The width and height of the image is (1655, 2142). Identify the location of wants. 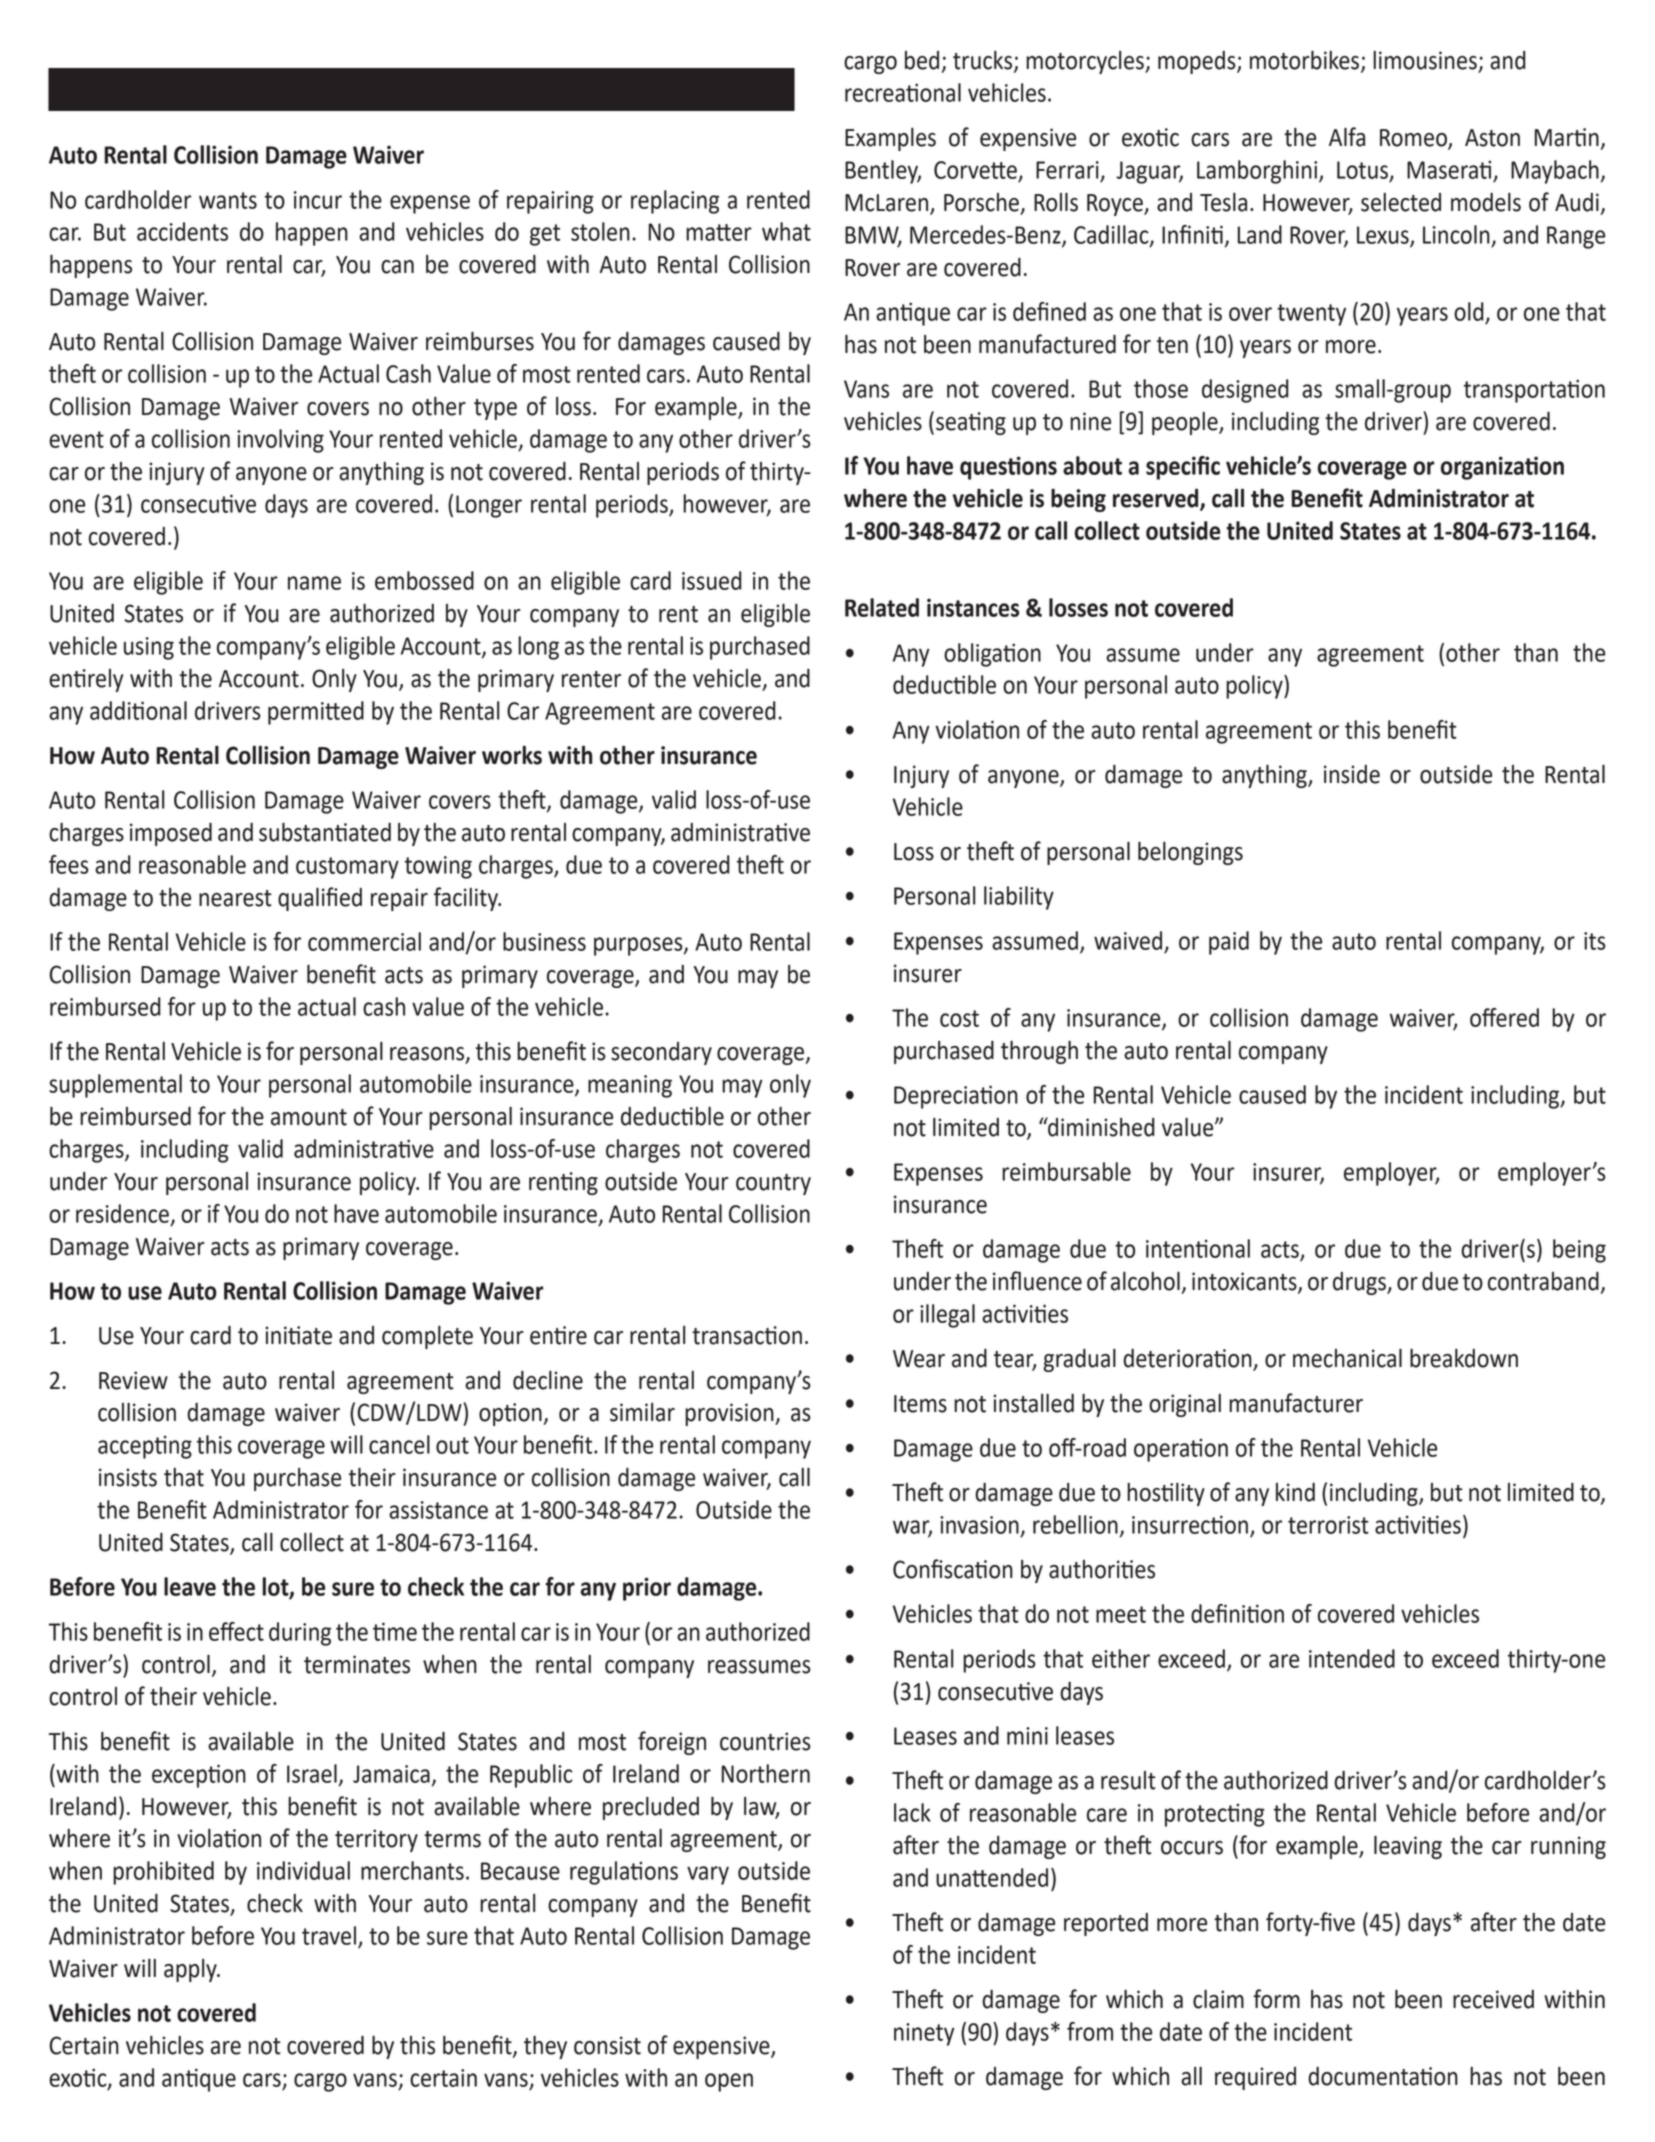
(228, 200).
